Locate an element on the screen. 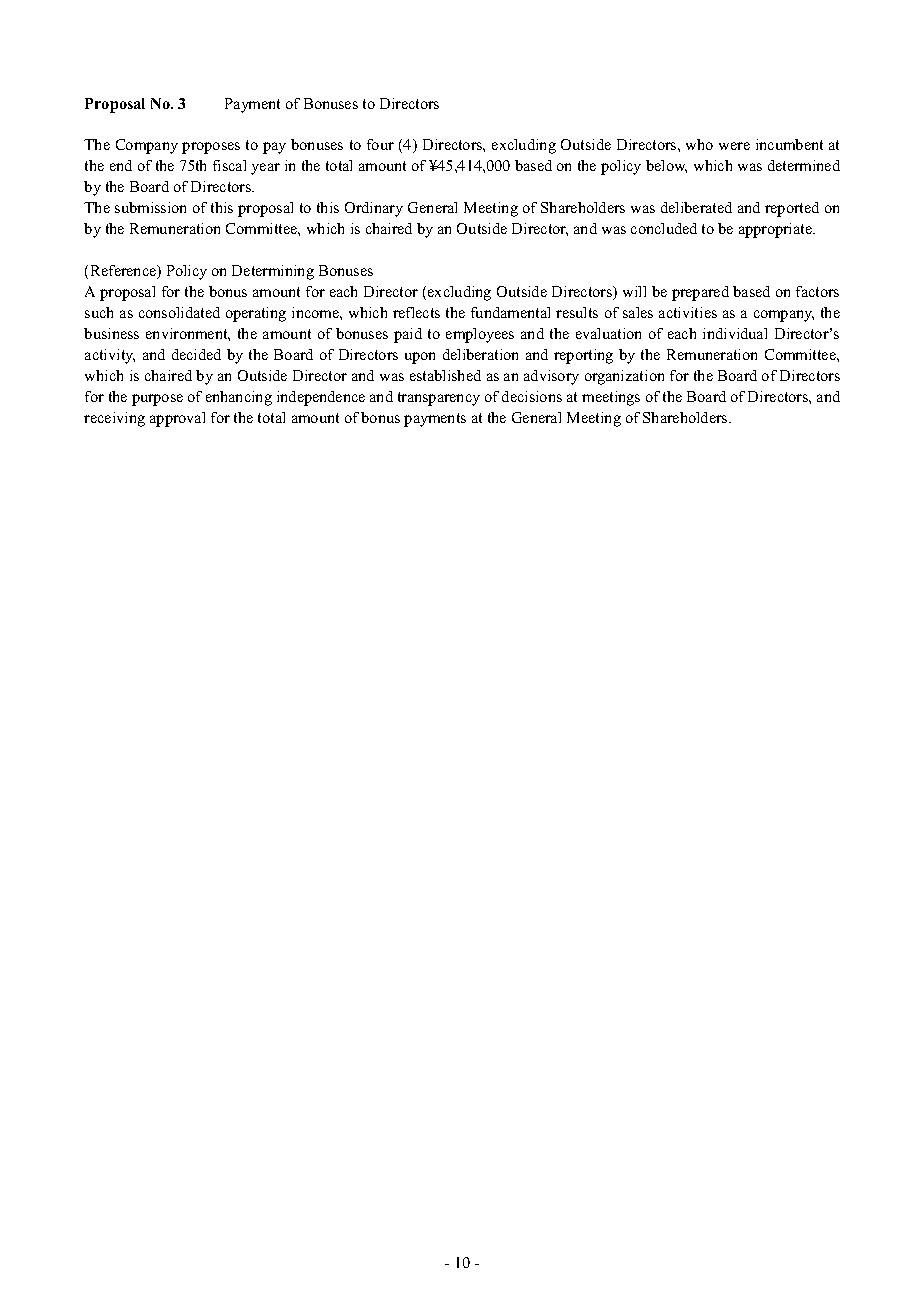 The image size is (924, 1308). deliberation is located at coordinates (480, 354).
